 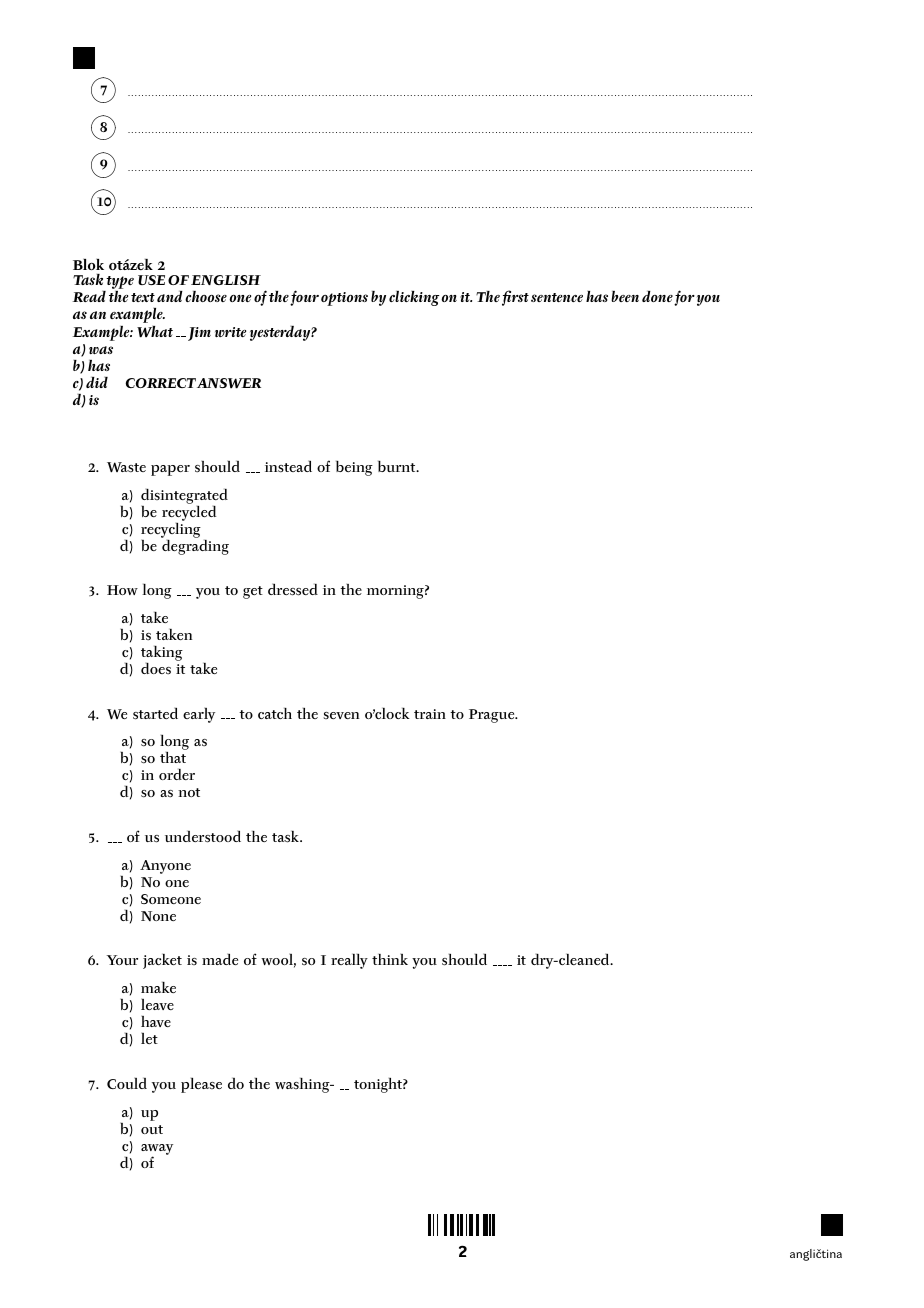 What do you see at coordinates (390, 959) in the image?
I see `think` at bounding box center [390, 959].
